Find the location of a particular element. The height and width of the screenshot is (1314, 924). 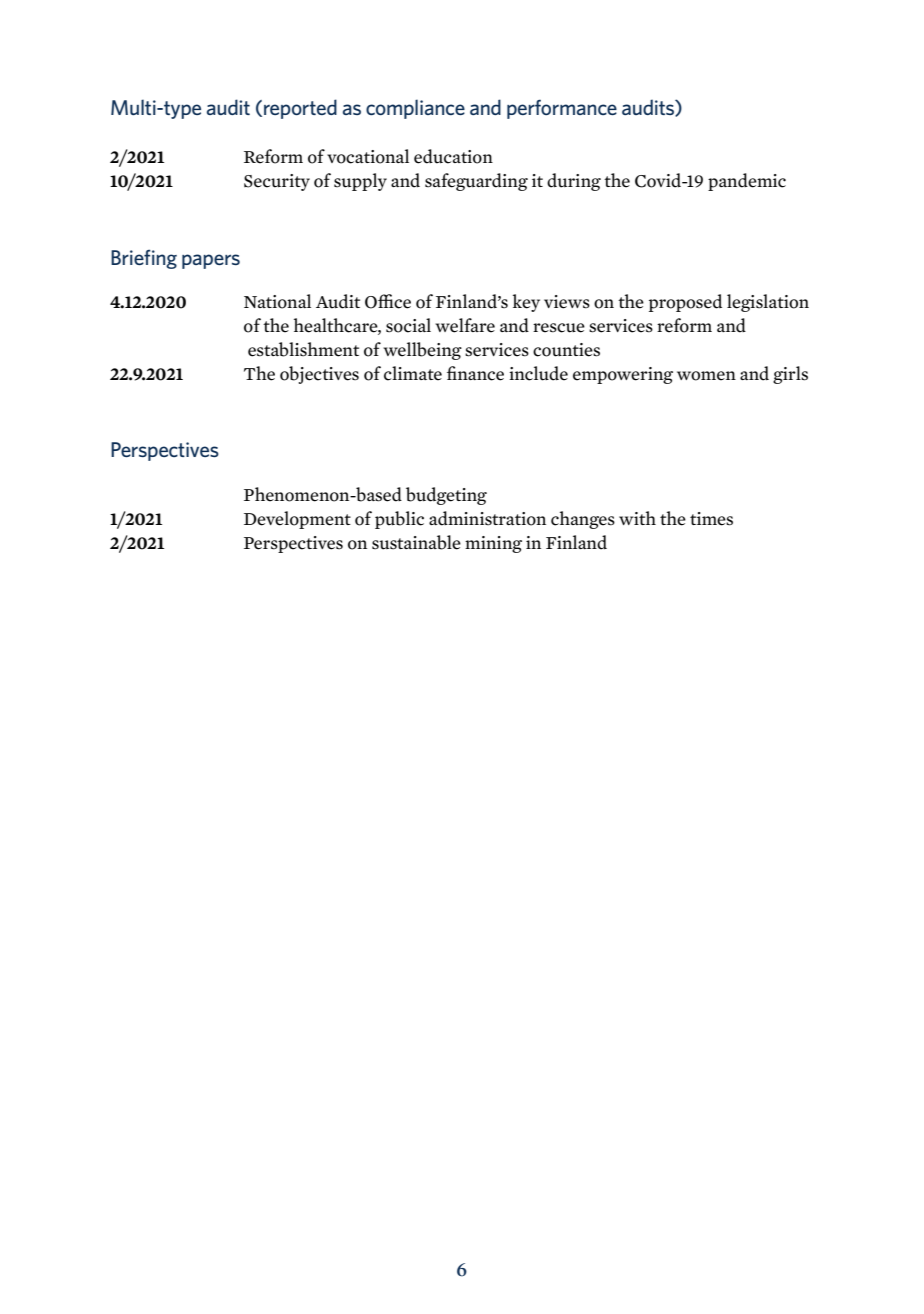

Development is located at coordinates (297, 520).
